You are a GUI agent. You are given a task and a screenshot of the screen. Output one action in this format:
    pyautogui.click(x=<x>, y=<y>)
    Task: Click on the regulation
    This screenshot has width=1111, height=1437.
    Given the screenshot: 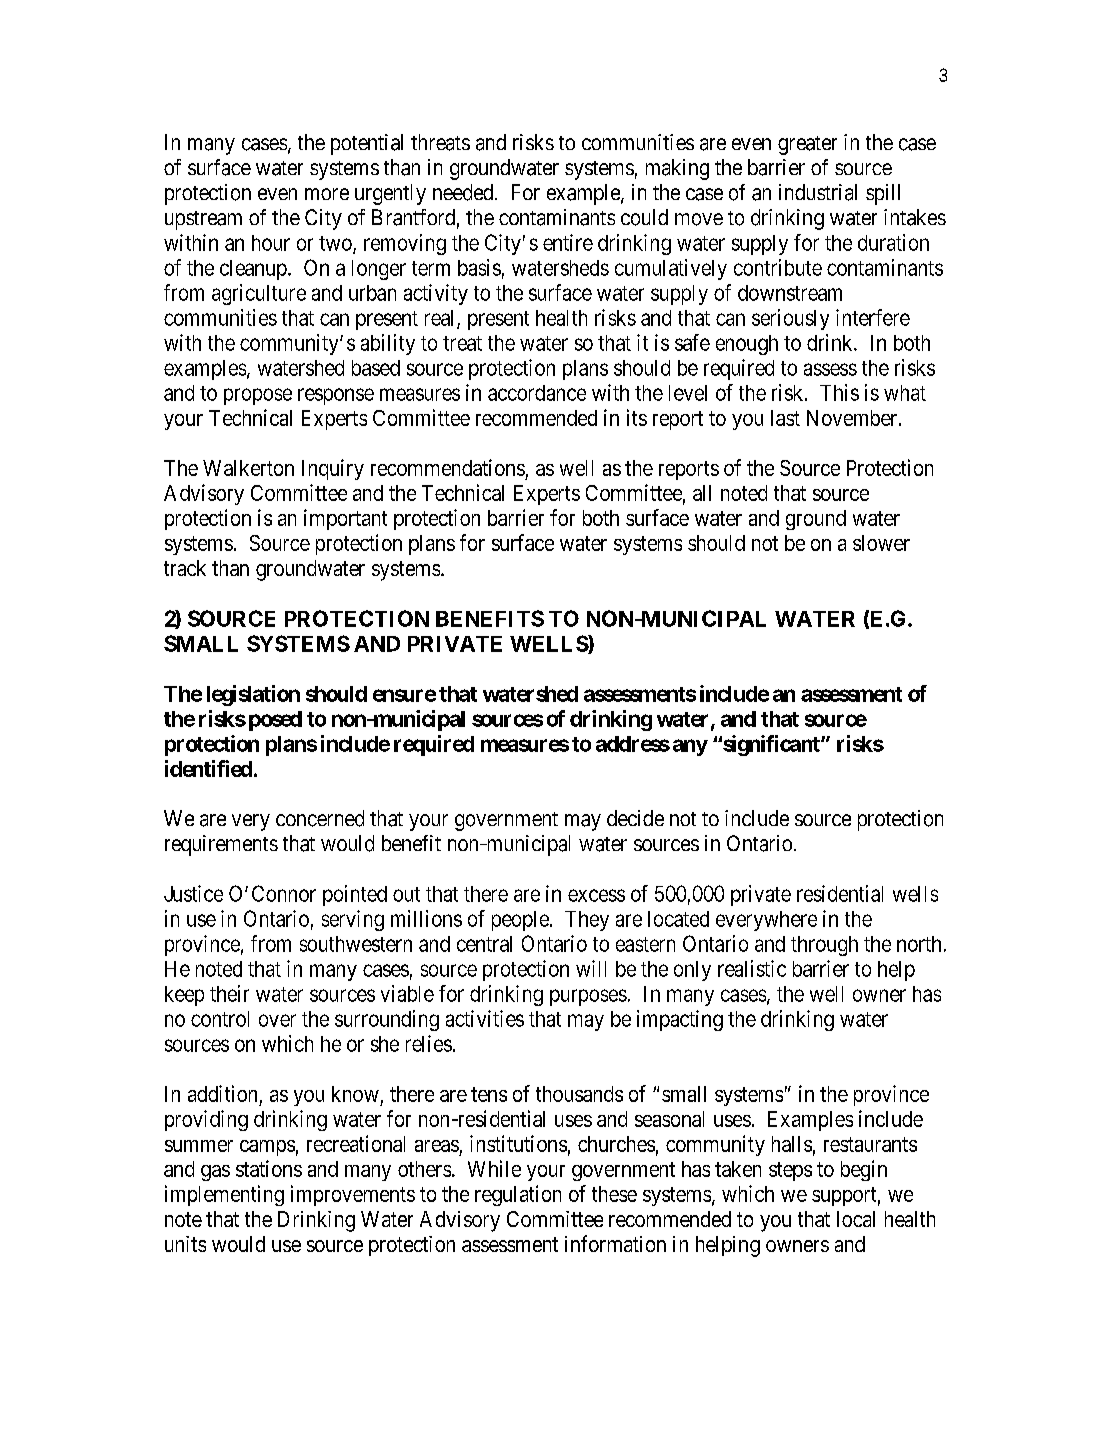 What is the action you would take?
    pyautogui.click(x=518, y=1195)
